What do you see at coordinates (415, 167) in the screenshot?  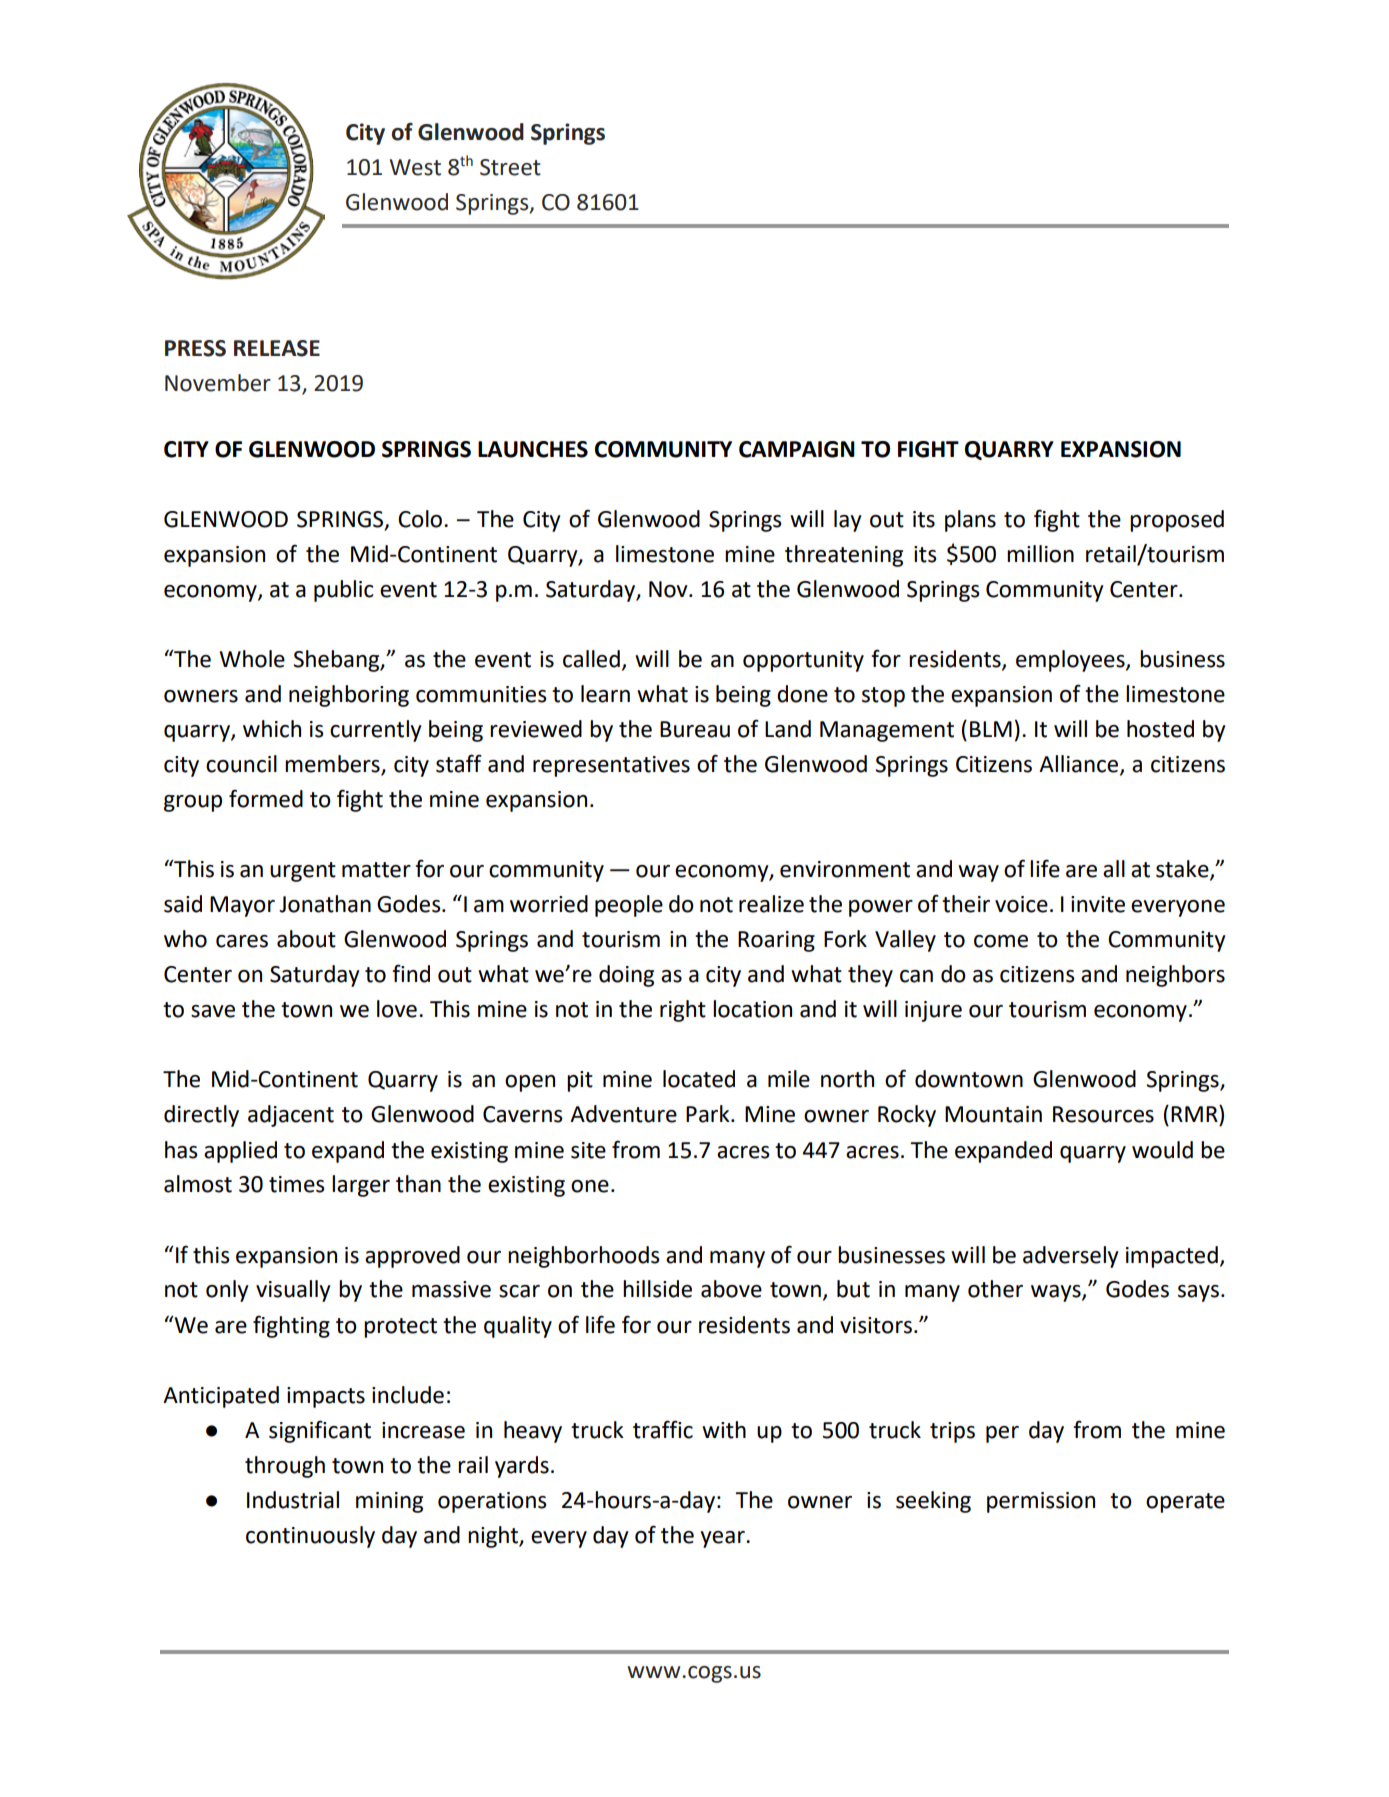 I see `West` at bounding box center [415, 167].
